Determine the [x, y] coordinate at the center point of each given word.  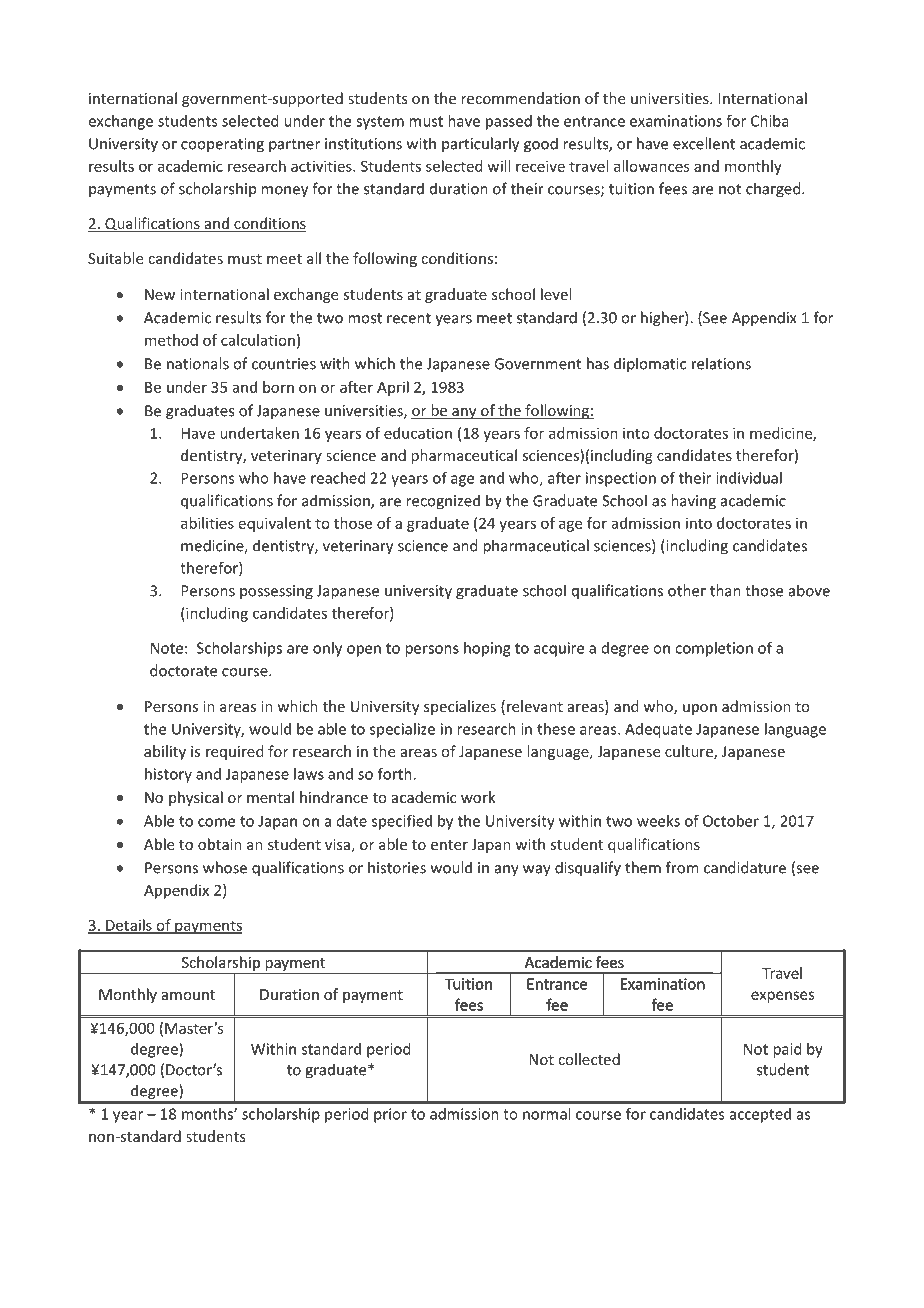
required [235, 752]
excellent [704, 143]
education [418, 433]
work [478, 797]
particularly [480, 145]
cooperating [222, 145]
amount [188, 995]
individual [749, 478]
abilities [207, 523]
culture [690, 752]
